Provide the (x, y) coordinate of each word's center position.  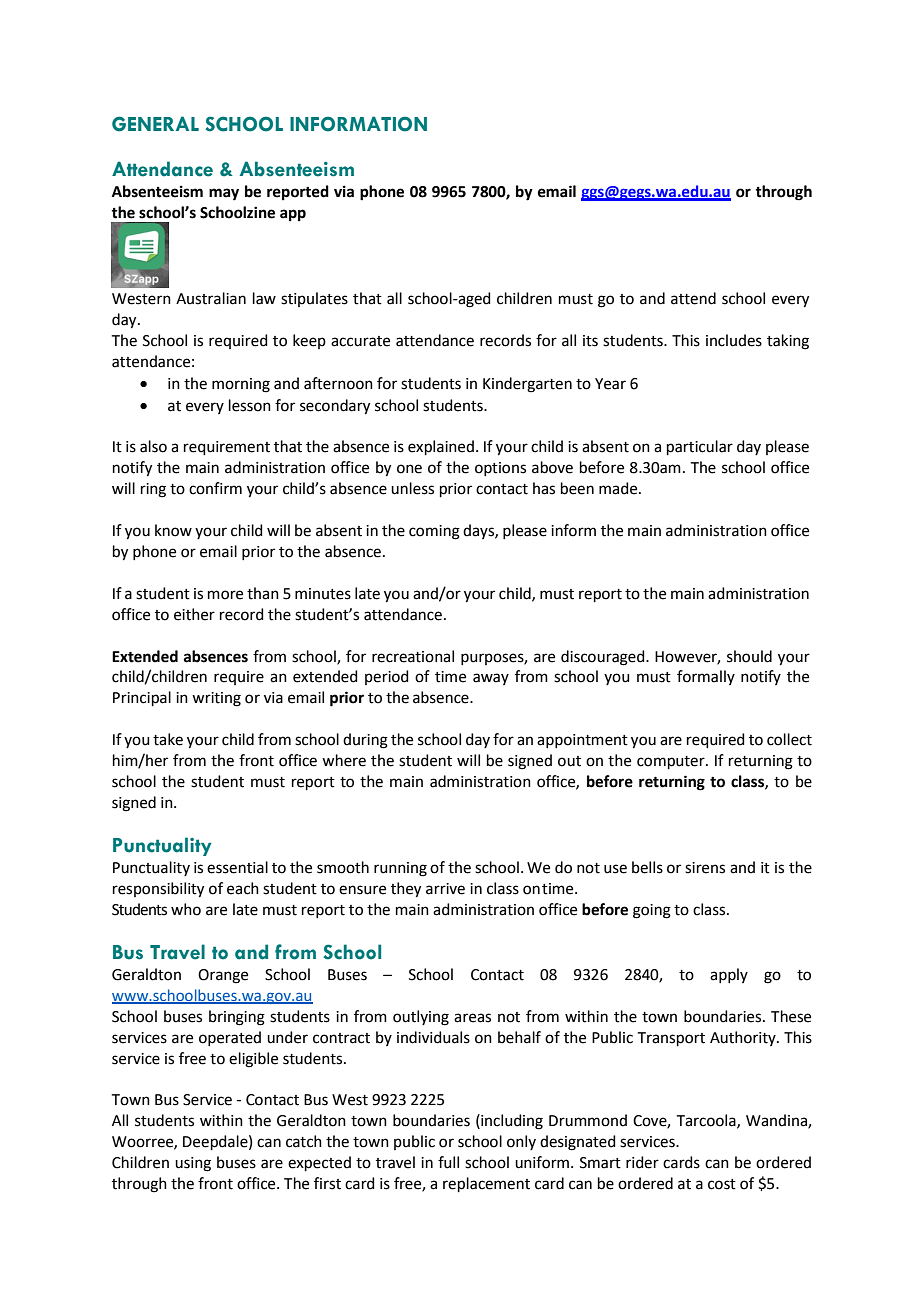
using (193, 1164)
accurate (360, 341)
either (194, 614)
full (448, 1162)
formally (706, 677)
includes (734, 340)
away (491, 679)
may (224, 194)
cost (722, 1184)
